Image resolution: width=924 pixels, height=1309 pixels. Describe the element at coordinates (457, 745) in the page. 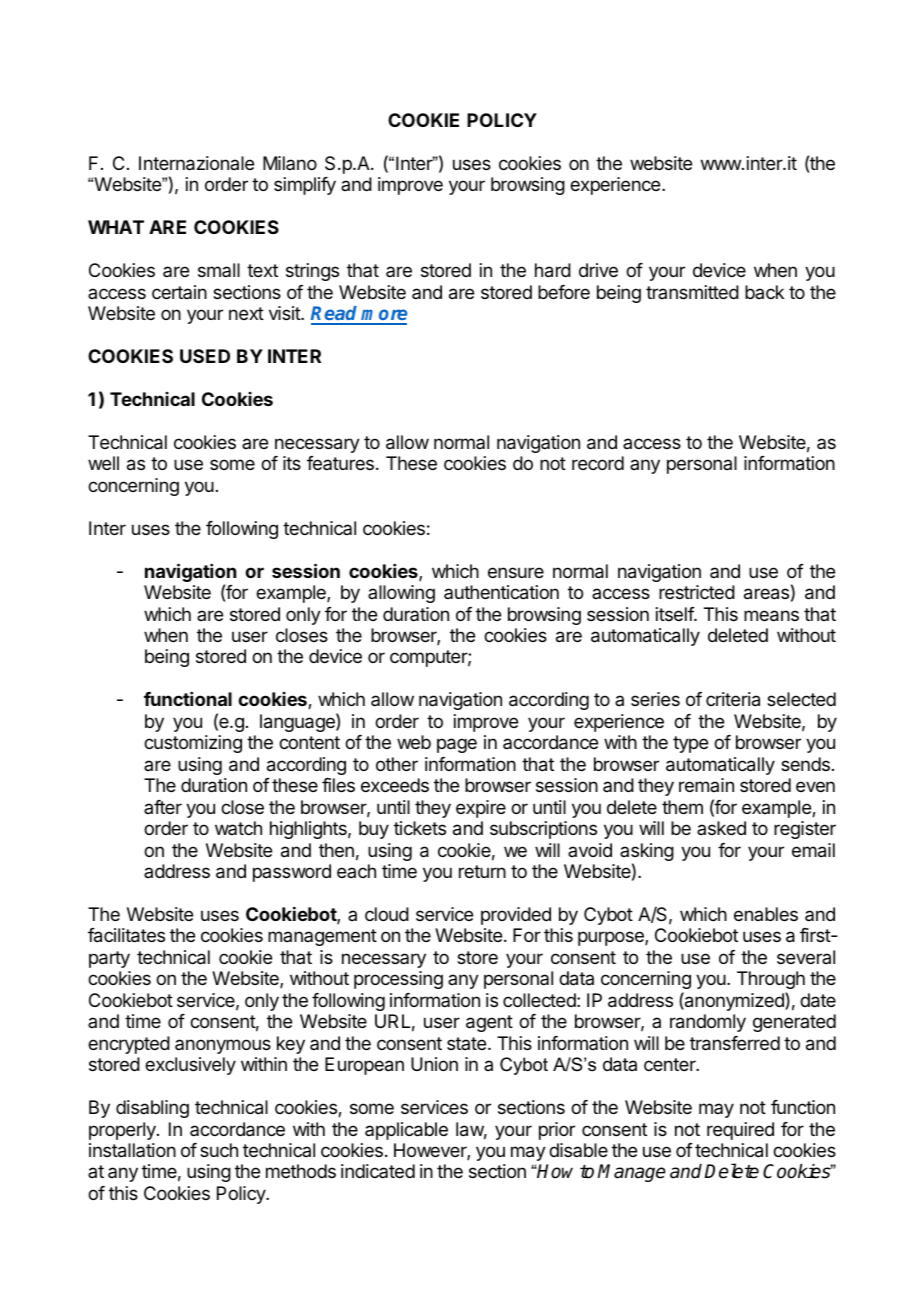

I see `page` at that location.
